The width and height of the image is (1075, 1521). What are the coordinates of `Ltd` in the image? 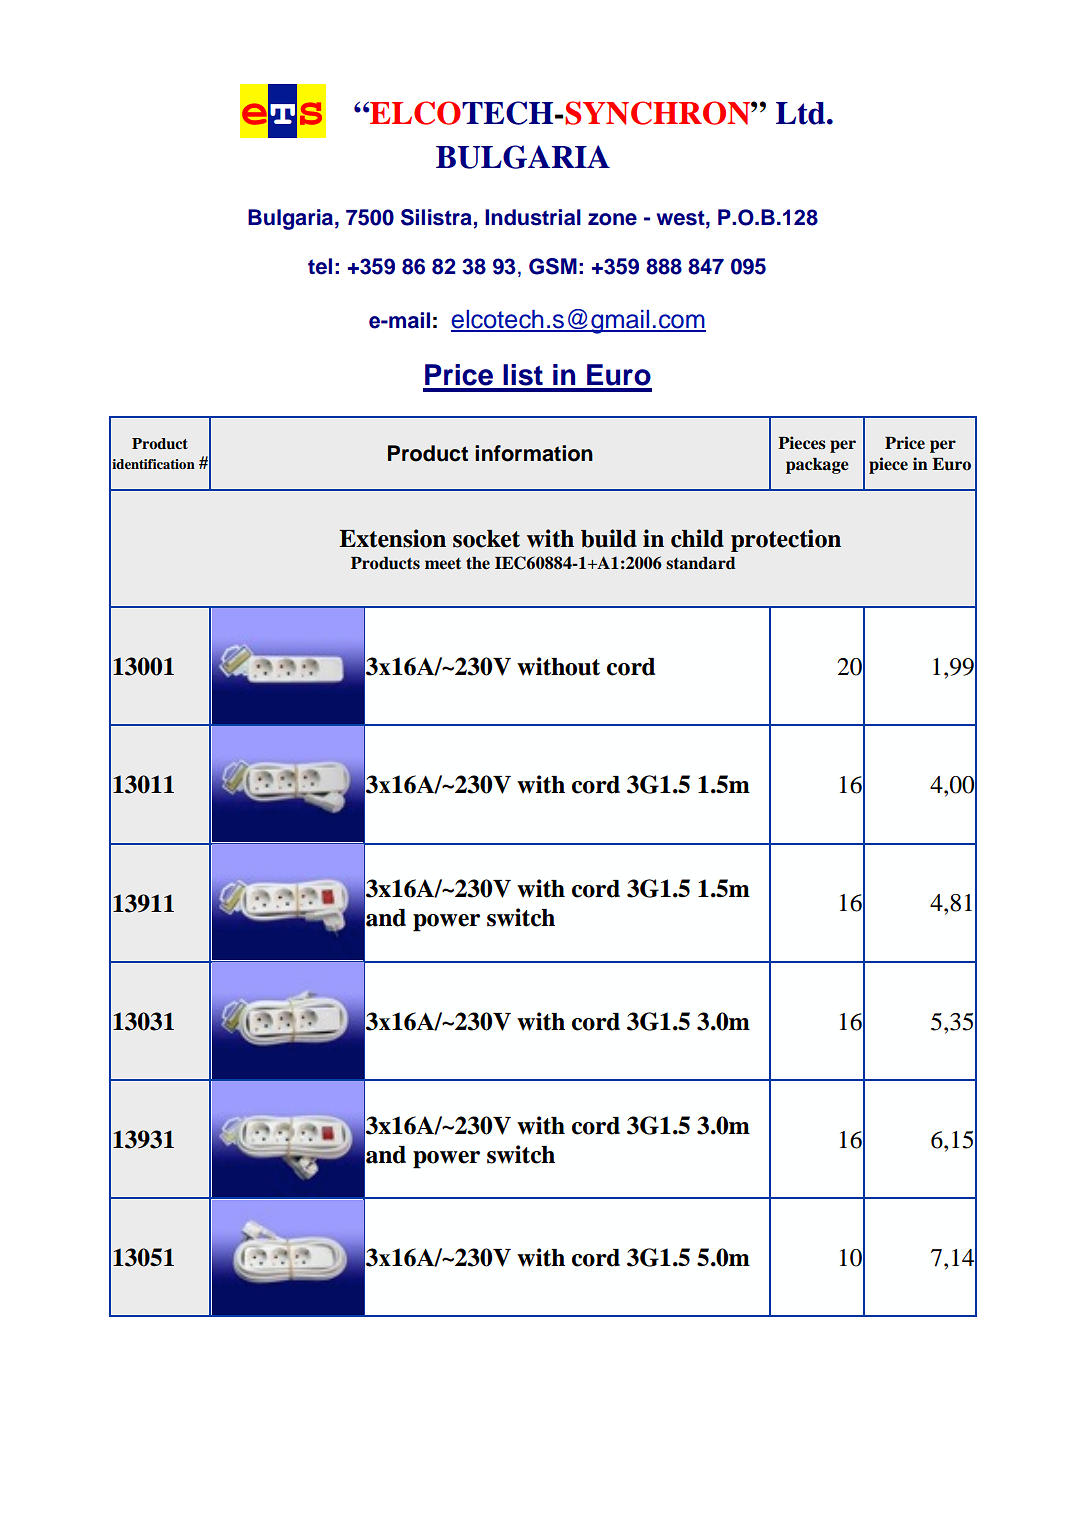 It's located at (802, 113).
